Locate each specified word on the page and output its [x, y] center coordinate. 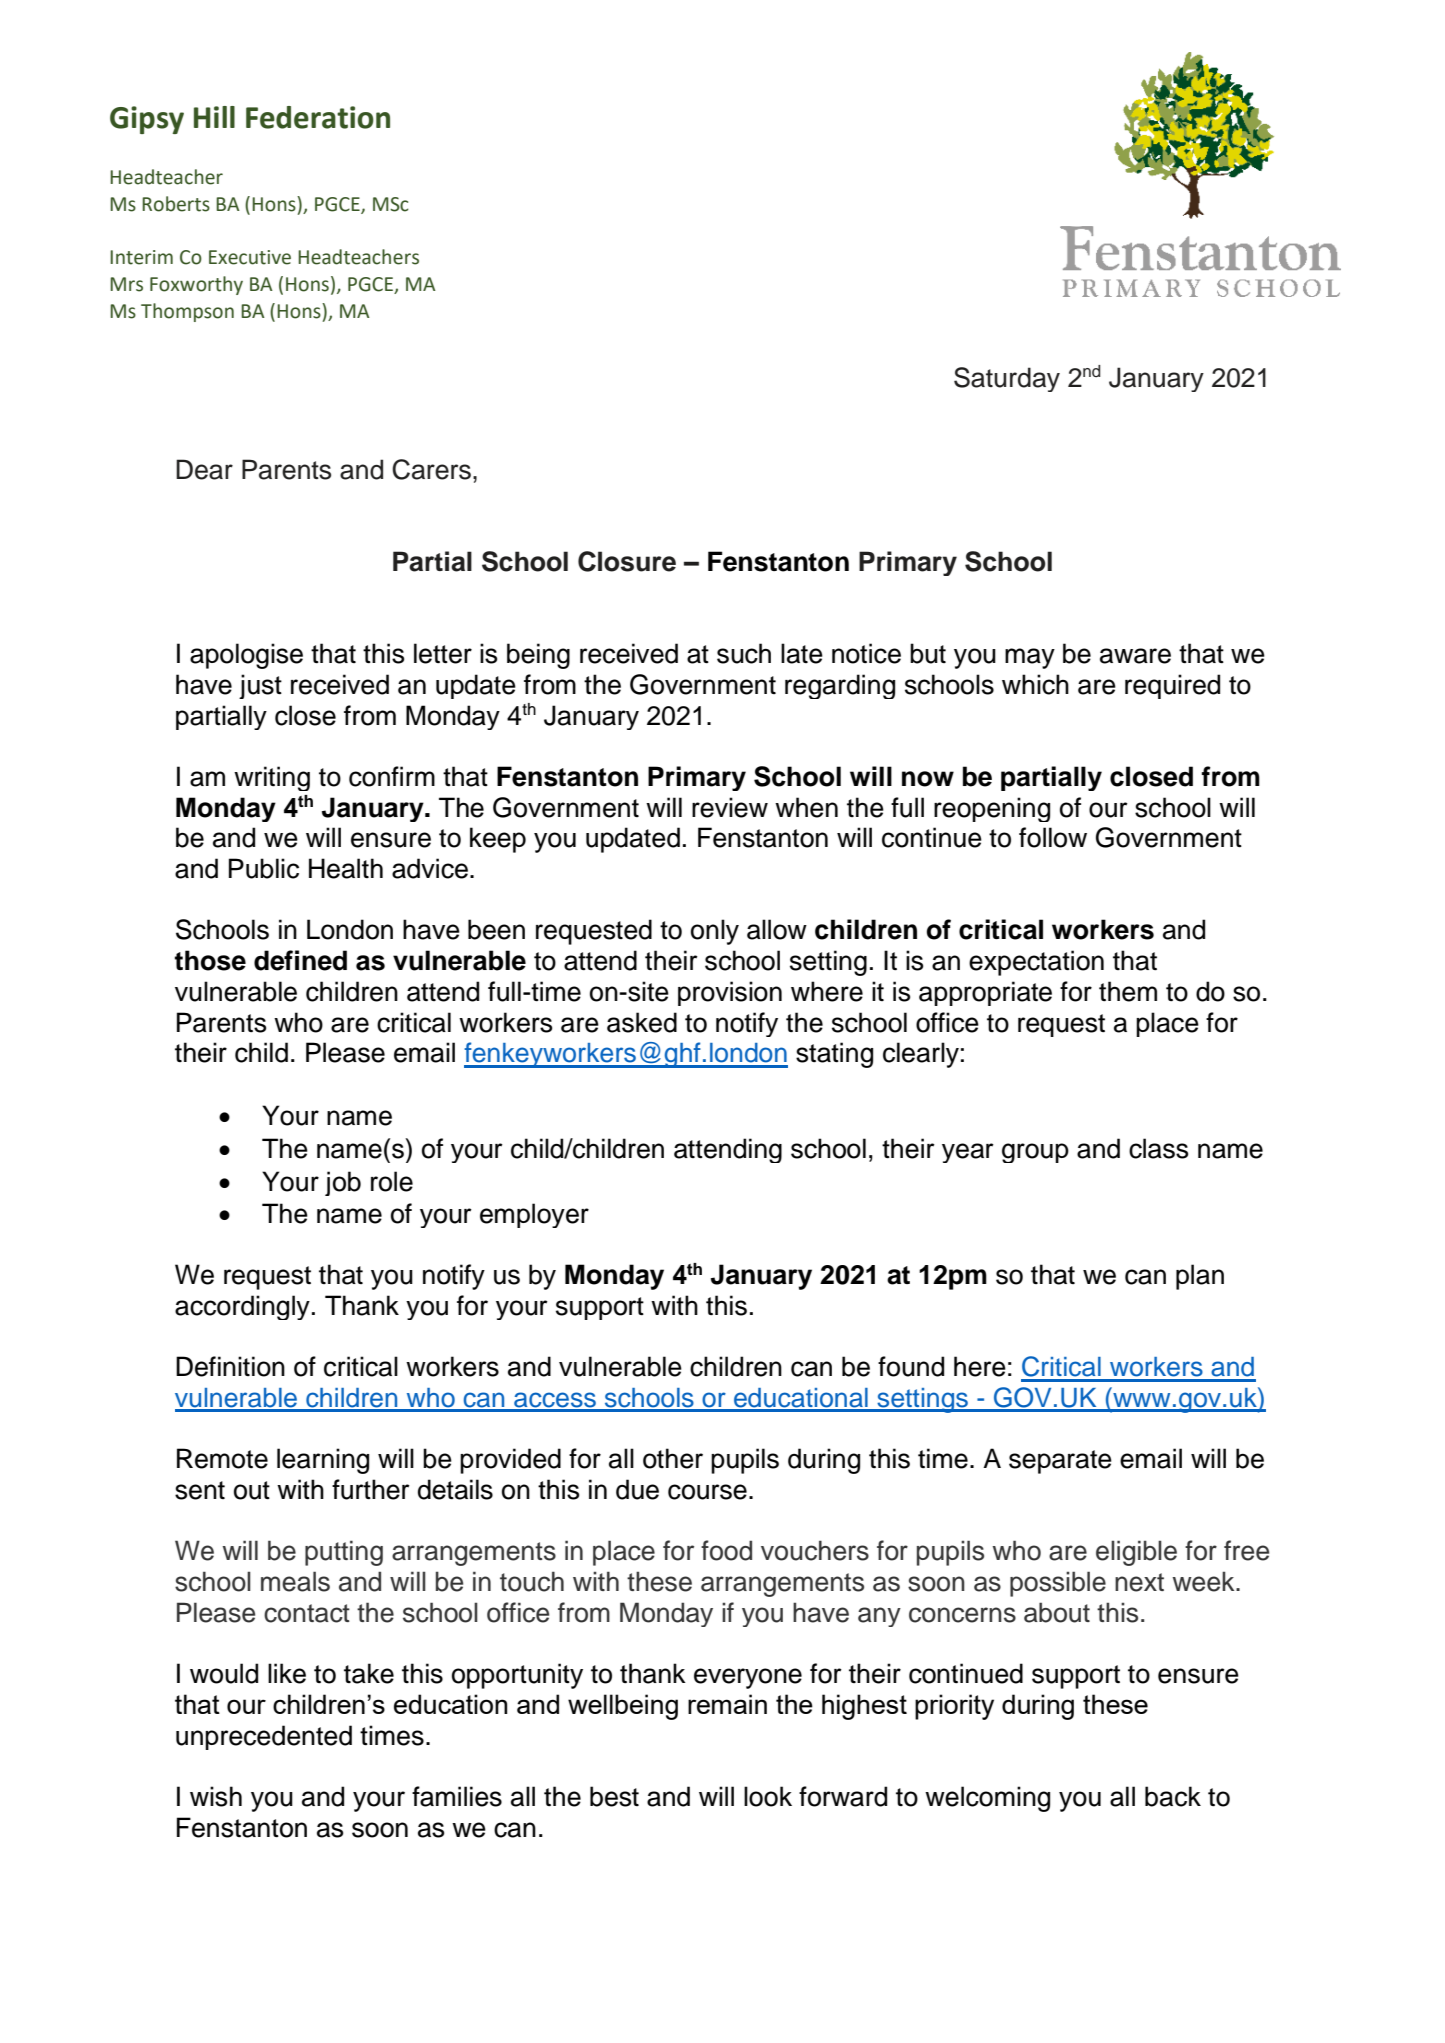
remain [727, 1704]
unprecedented [264, 1737]
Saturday [1007, 379]
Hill [214, 117]
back [1173, 1796]
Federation [318, 117]
